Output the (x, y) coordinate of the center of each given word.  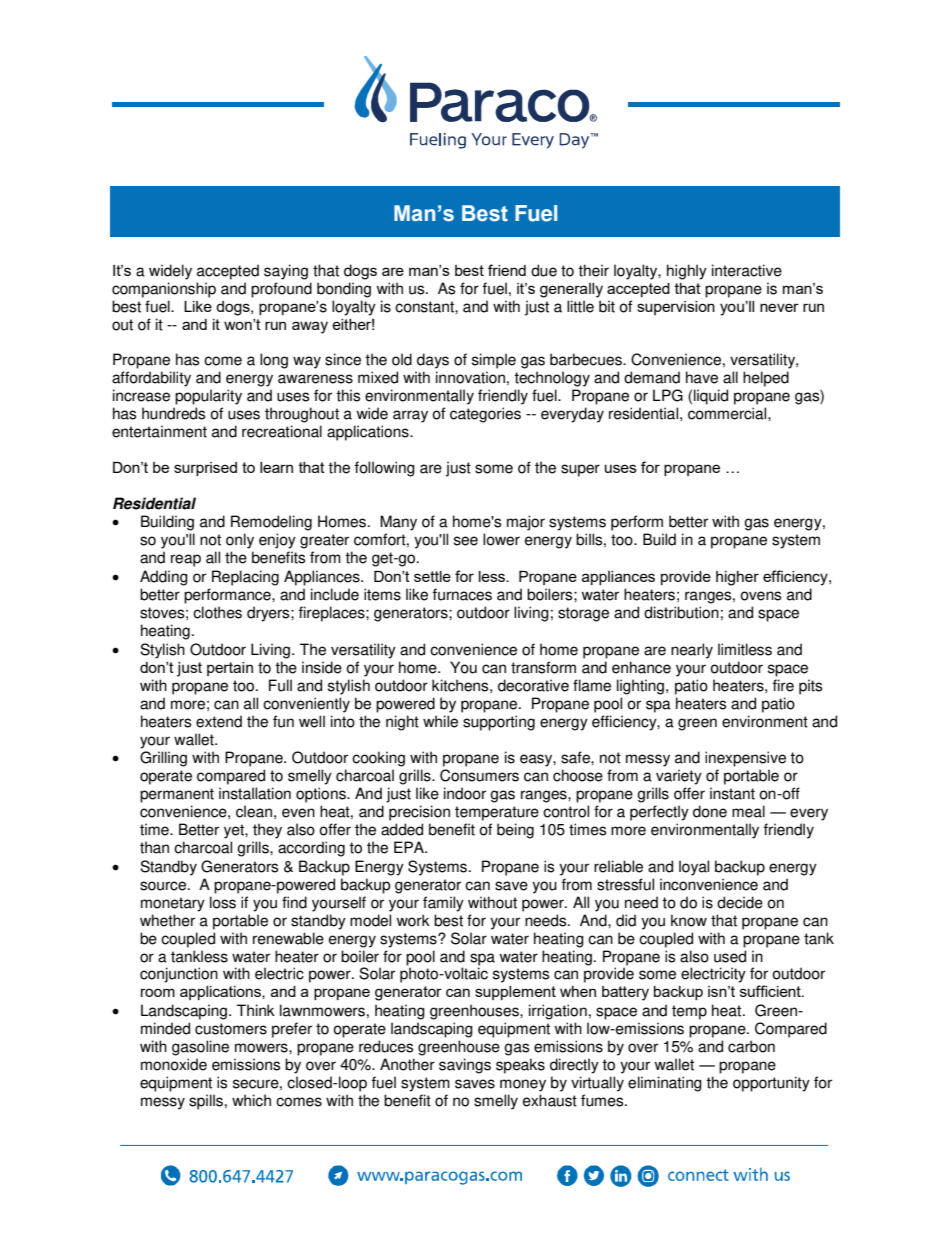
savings (465, 1066)
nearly (692, 651)
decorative (533, 685)
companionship (164, 290)
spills (206, 1102)
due (544, 270)
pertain (230, 669)
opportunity (771, 1084)
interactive (747, 270)
